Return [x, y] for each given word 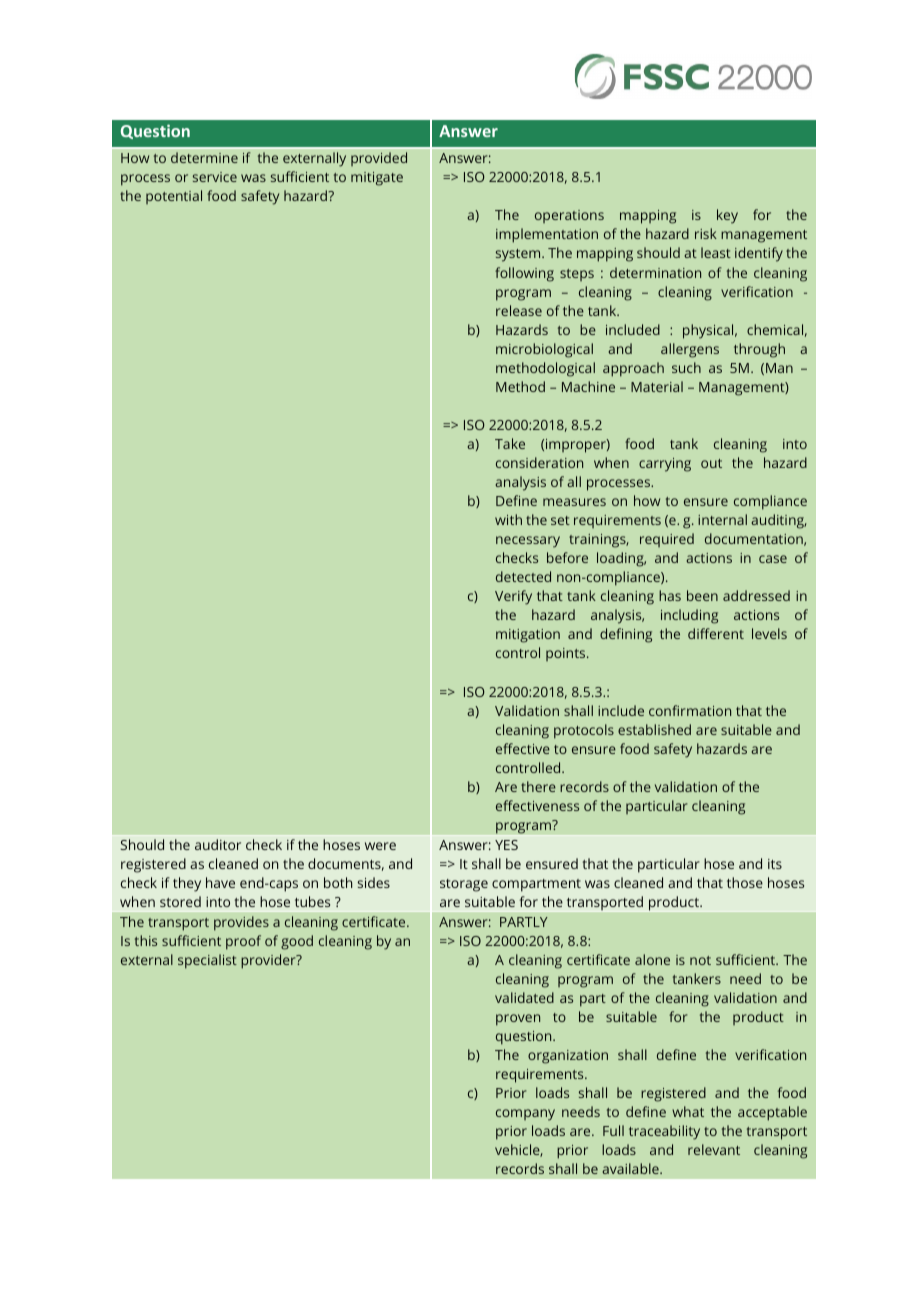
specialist [207, 961]
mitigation [528, 636]
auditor [218, 844]
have [220, 882]
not [700, 960]
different [716, 633]
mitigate [377, 179]
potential [174, 197]
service [215, 177]
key [727, 216]
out [711, 463]
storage [464, 885]
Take [510, 443]
